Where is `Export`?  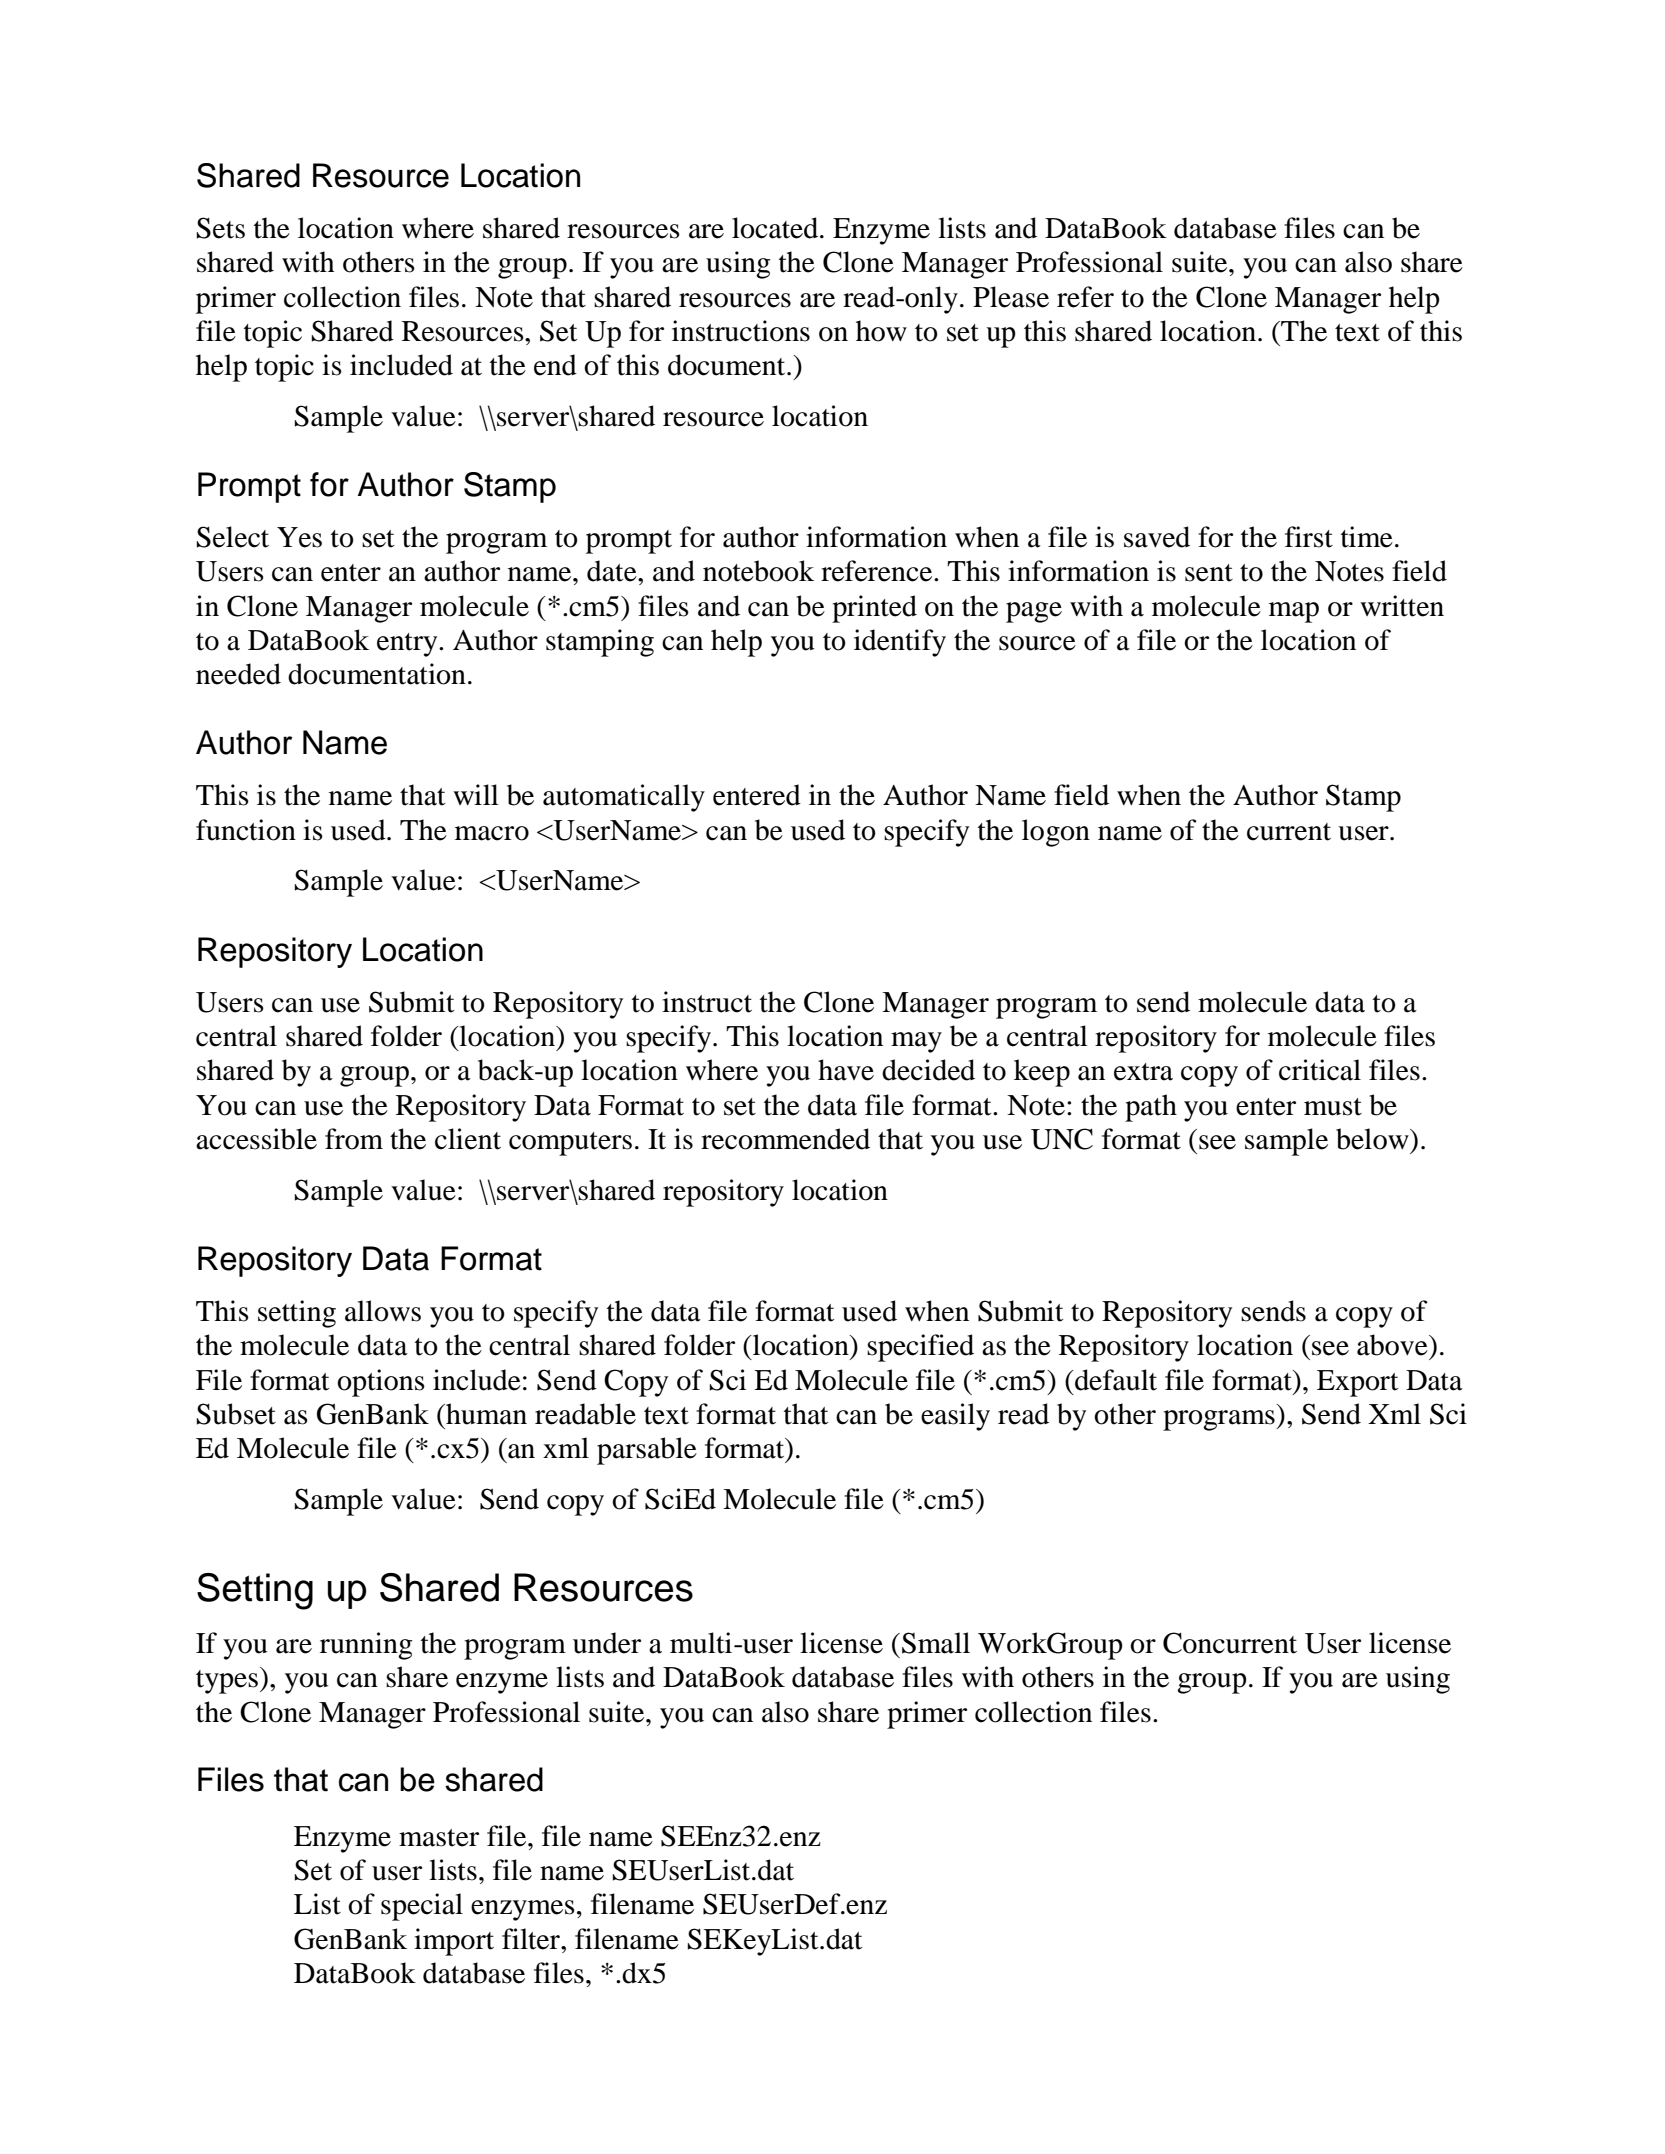
Export is located at coordinates (1357, 1383).
